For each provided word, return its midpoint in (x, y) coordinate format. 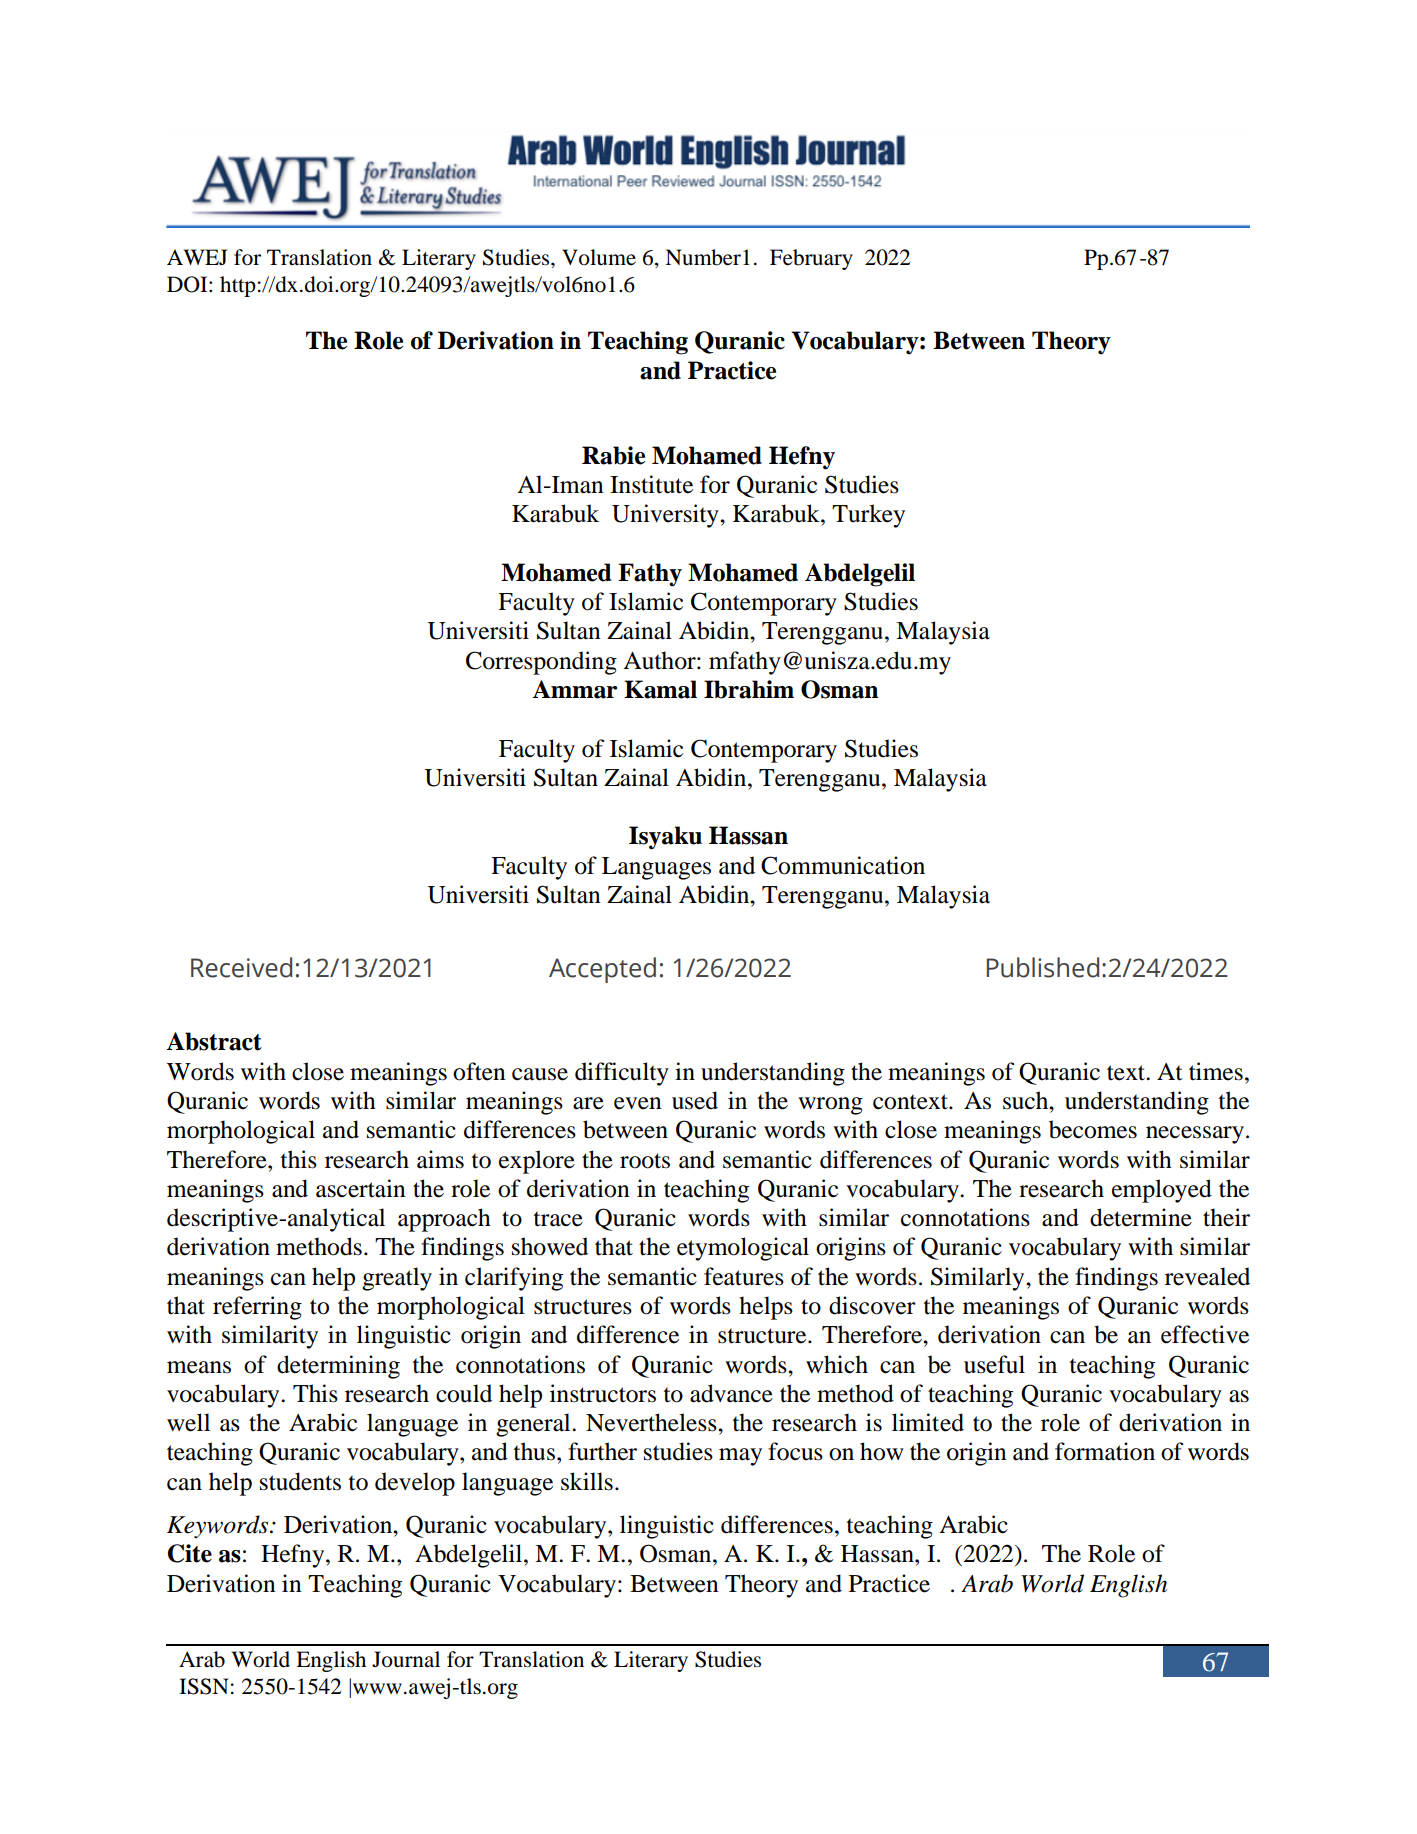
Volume (599, 257)
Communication (843, 865)
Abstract (214, 1041)
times (1216, 1071)
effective (1205, 1334)
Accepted (602, 970)
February (811, 259)
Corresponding (541, 663)
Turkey (868, 516)
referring (257, 1308)
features (744, 1276)
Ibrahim (749, 689)
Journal (406, 1659)
